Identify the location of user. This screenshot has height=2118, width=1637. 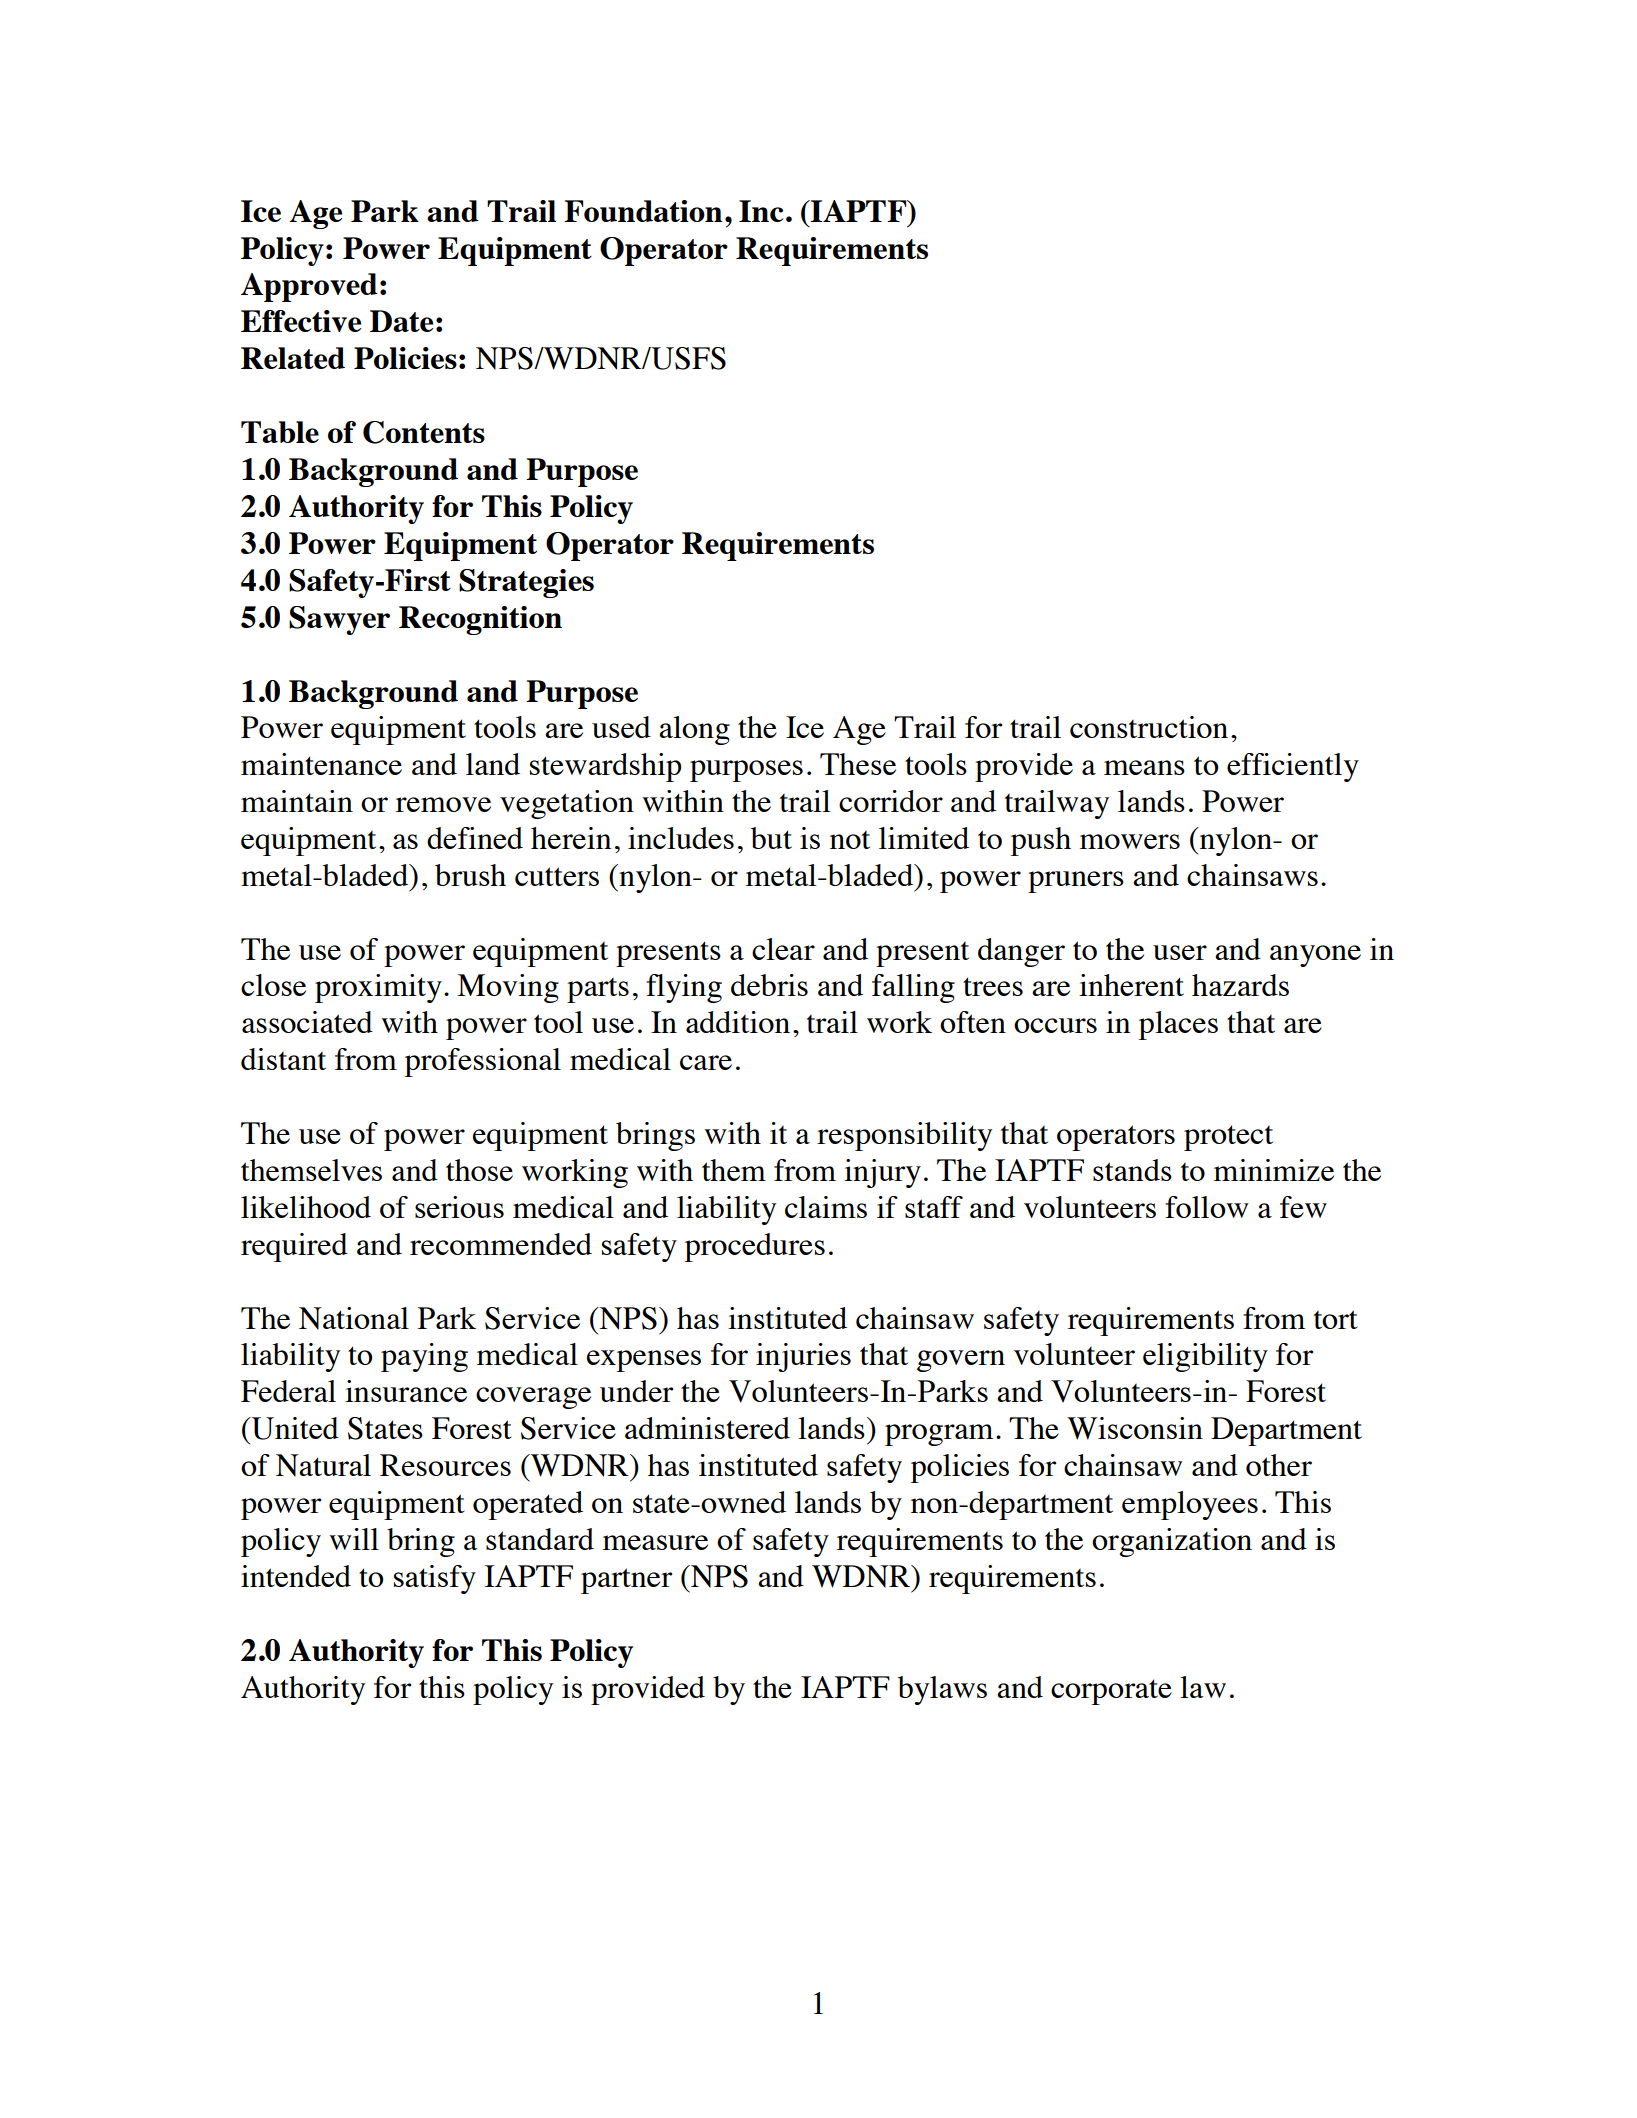
(1180, 952).
